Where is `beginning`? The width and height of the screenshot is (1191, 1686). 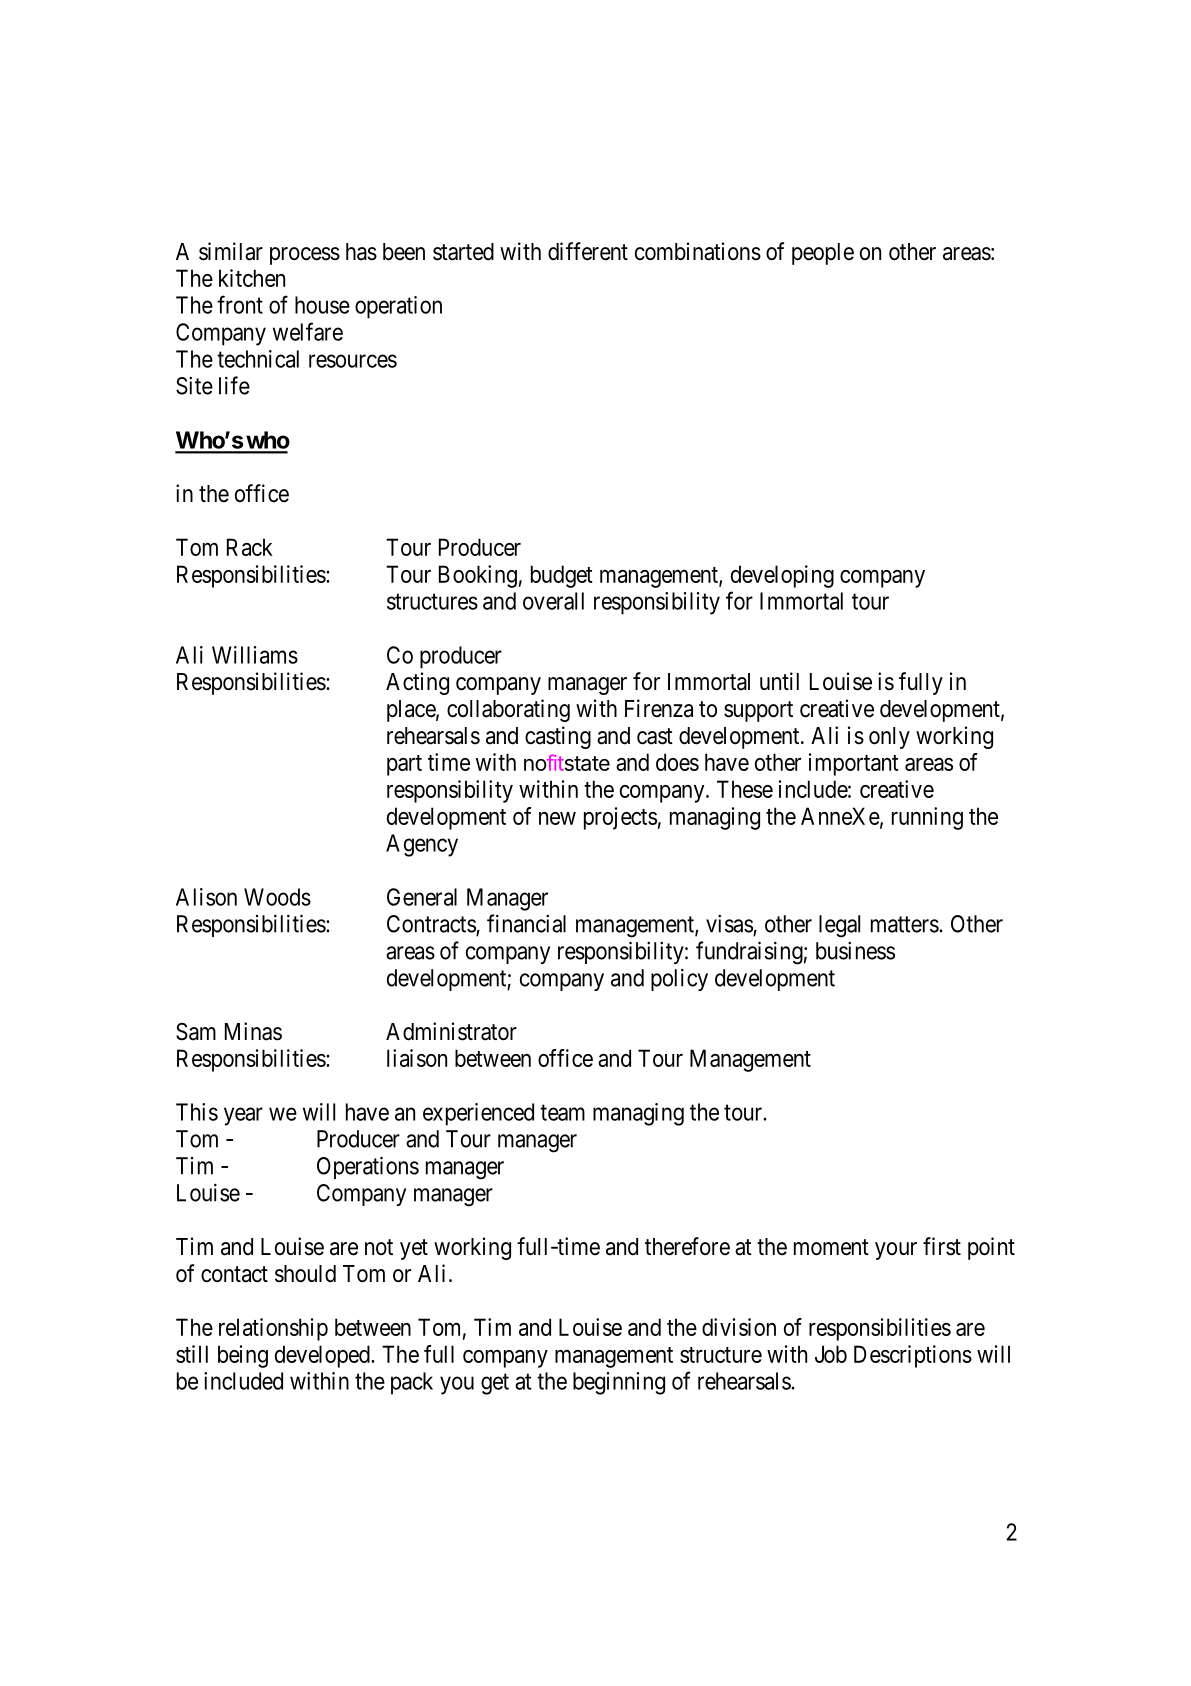 beginning is located at coordinates (619, 1383).
